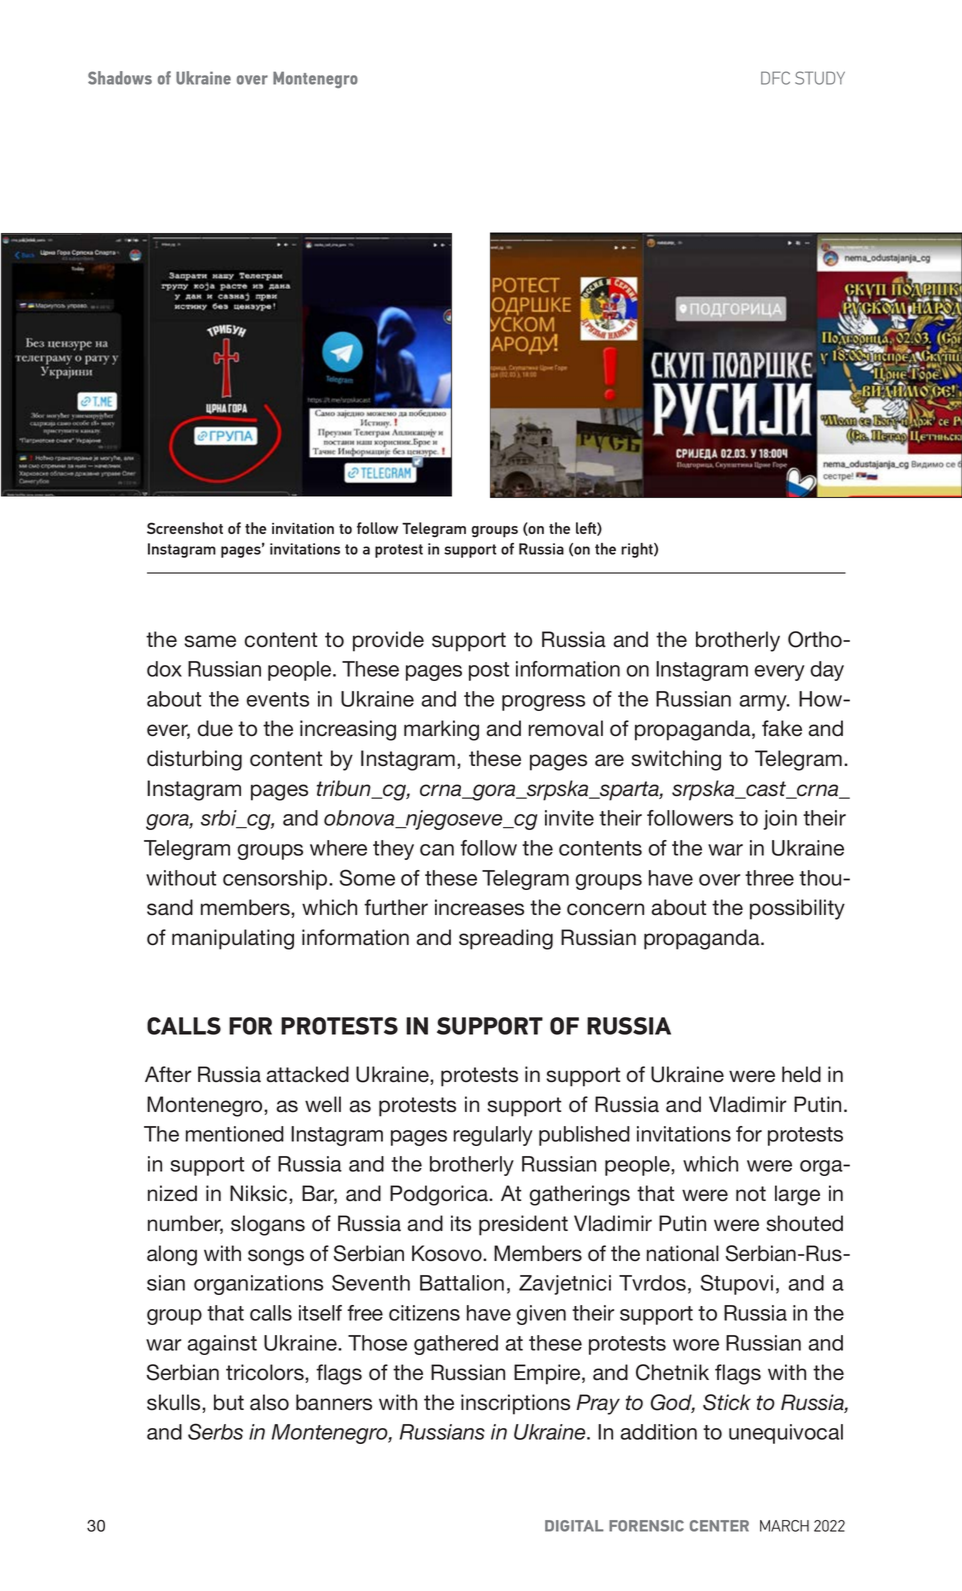 This page has height=1591, width=962. Describe the element at coordinates (194, 760) in the page. I see `disturbing` at that location.
